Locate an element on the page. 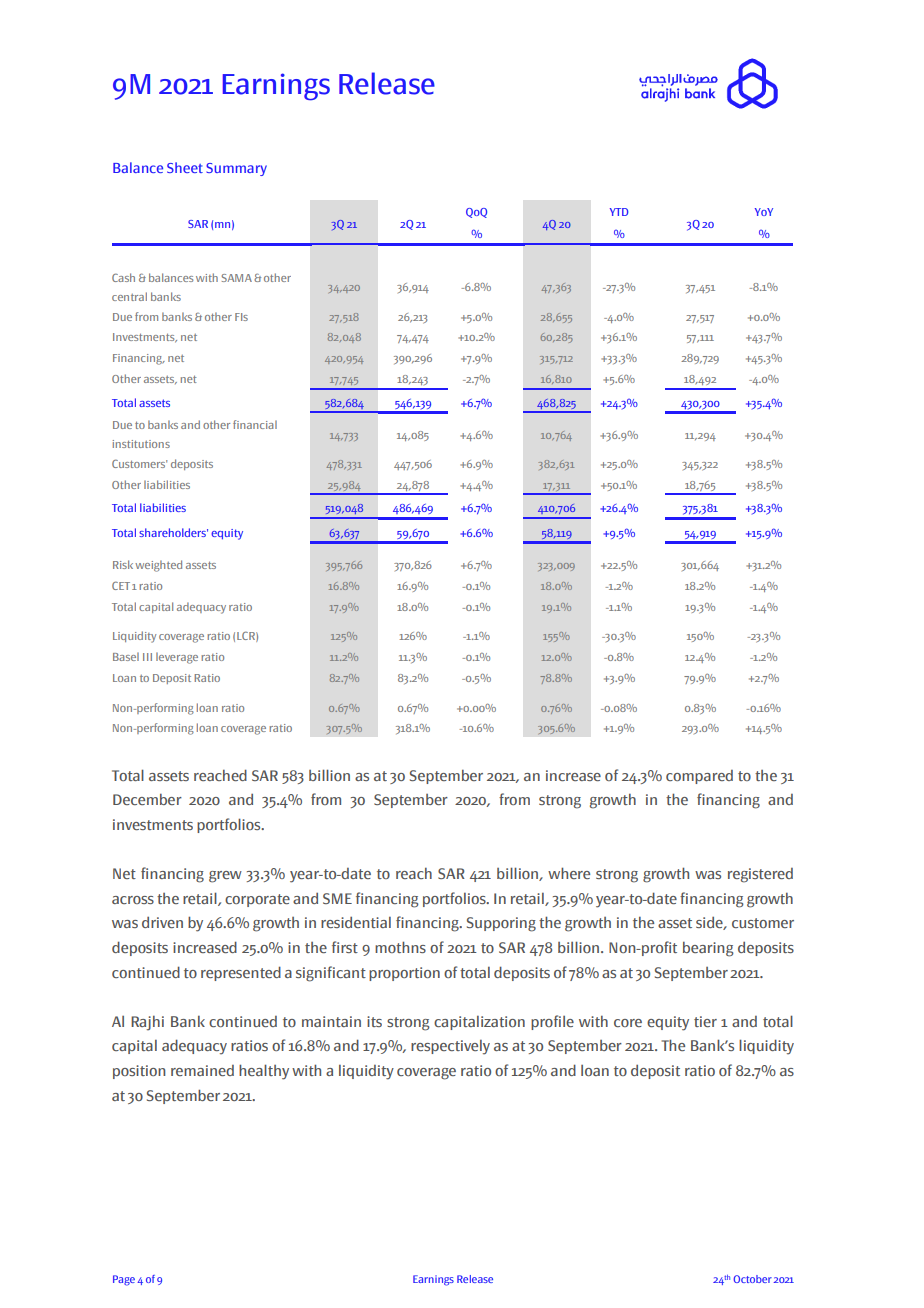  Summary is located at coordinates (236, 169).
